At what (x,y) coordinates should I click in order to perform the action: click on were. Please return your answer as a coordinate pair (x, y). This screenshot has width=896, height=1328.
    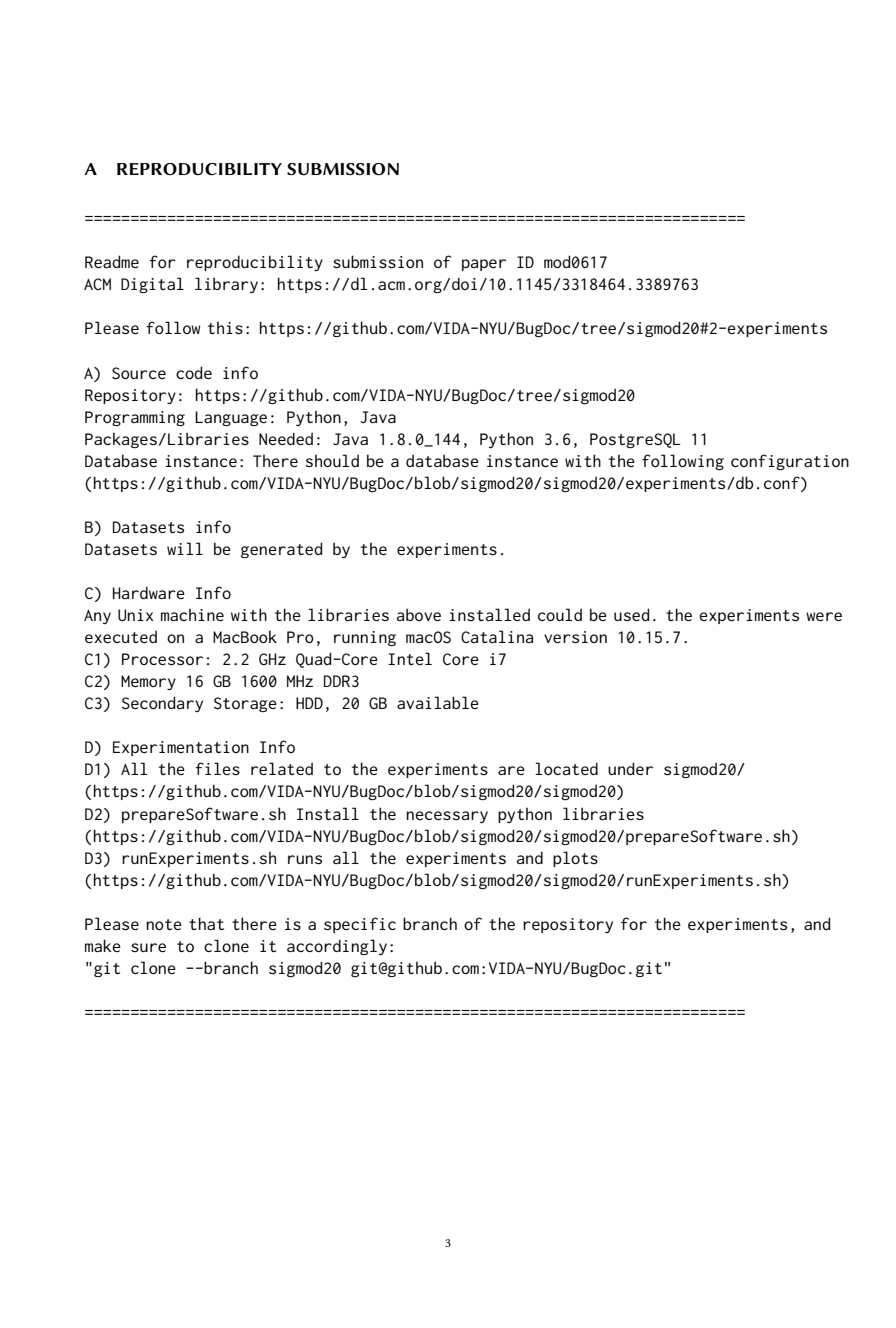
    Looking at the image, I should click on (824, 616).
